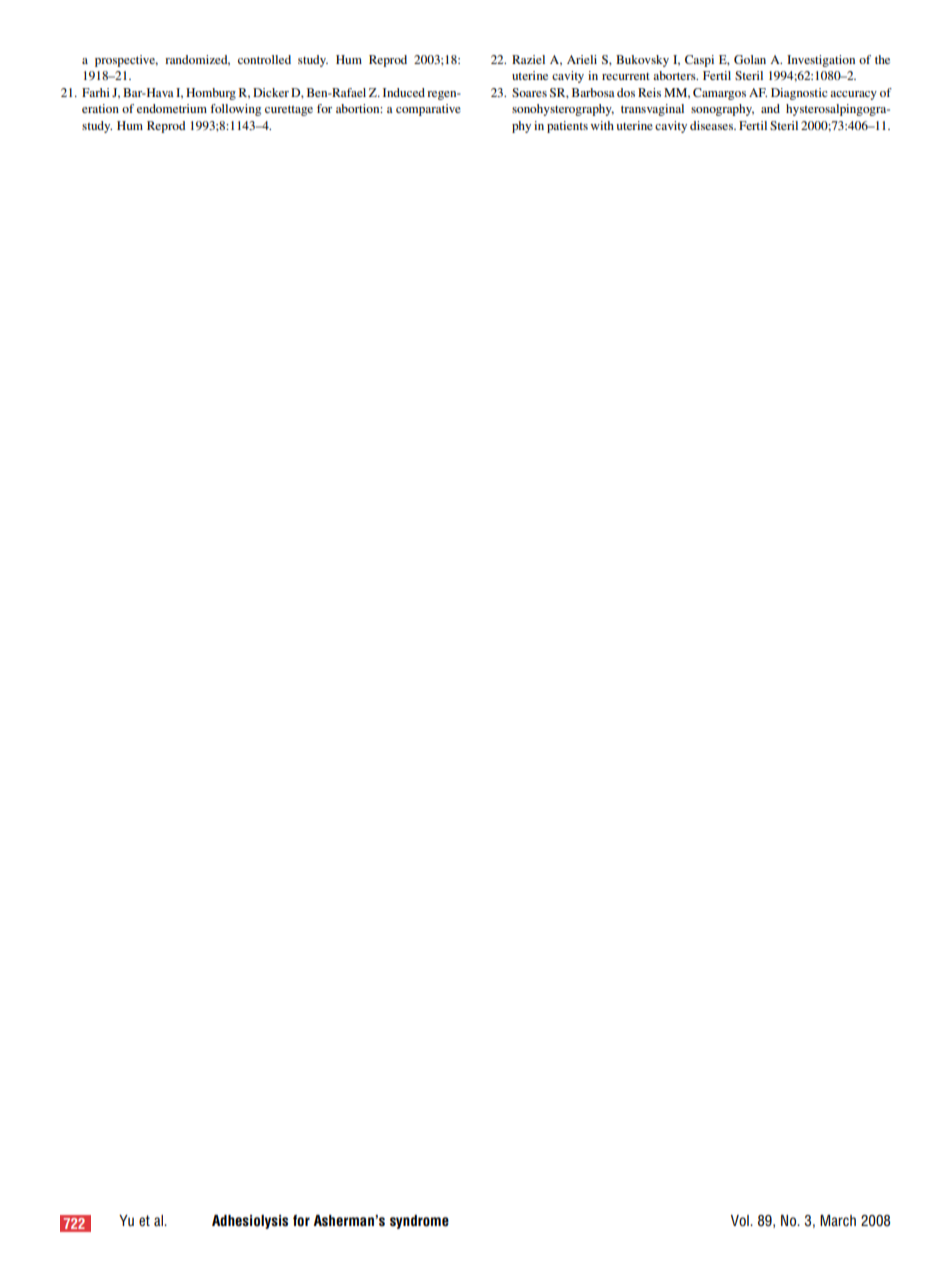 The width and height of the image is (952, 1280). I want to click on Soares, so click(529, 92).
